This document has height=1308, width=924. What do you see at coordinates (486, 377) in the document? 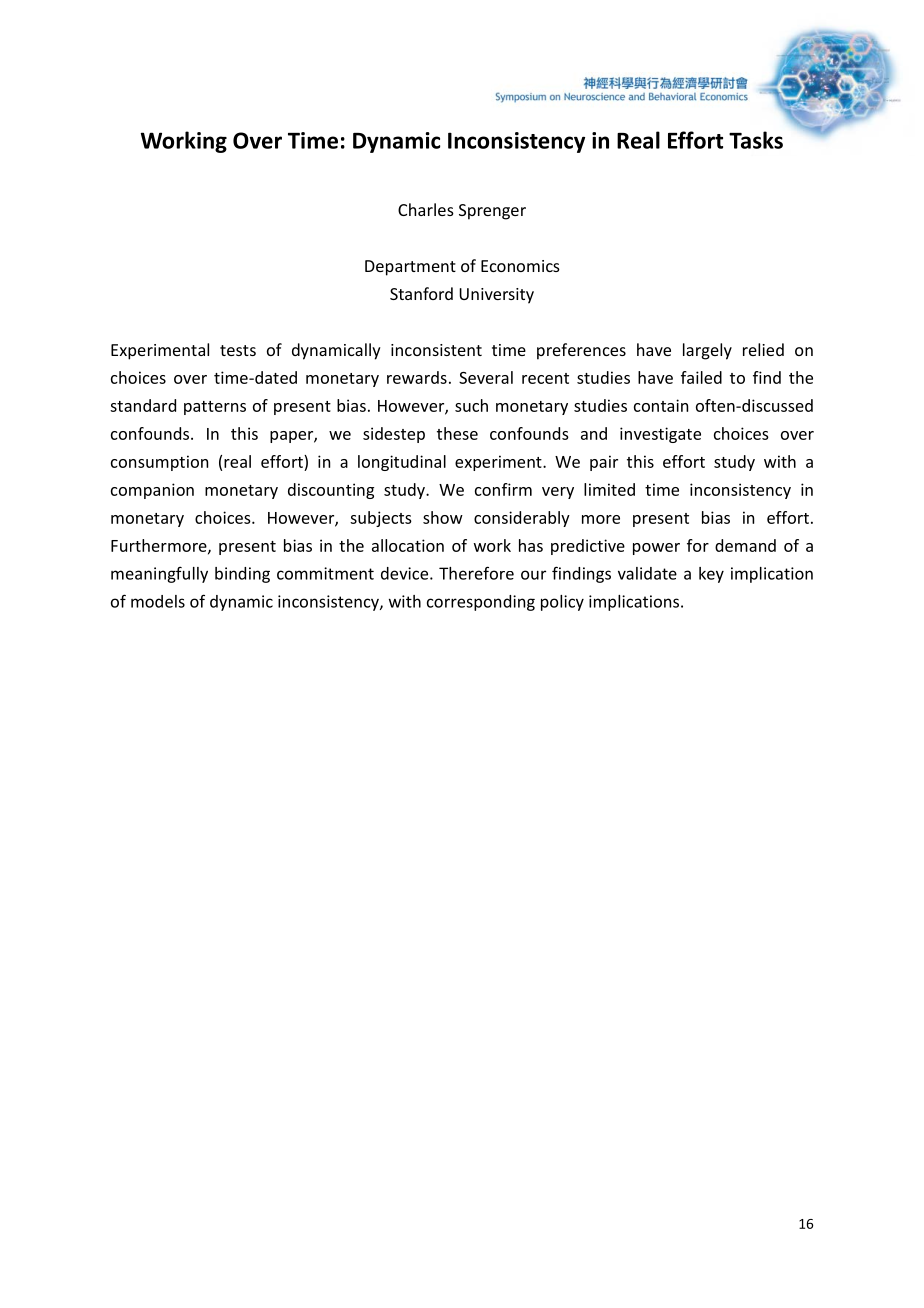
I see `Several` at bounding box center [486, 377].
